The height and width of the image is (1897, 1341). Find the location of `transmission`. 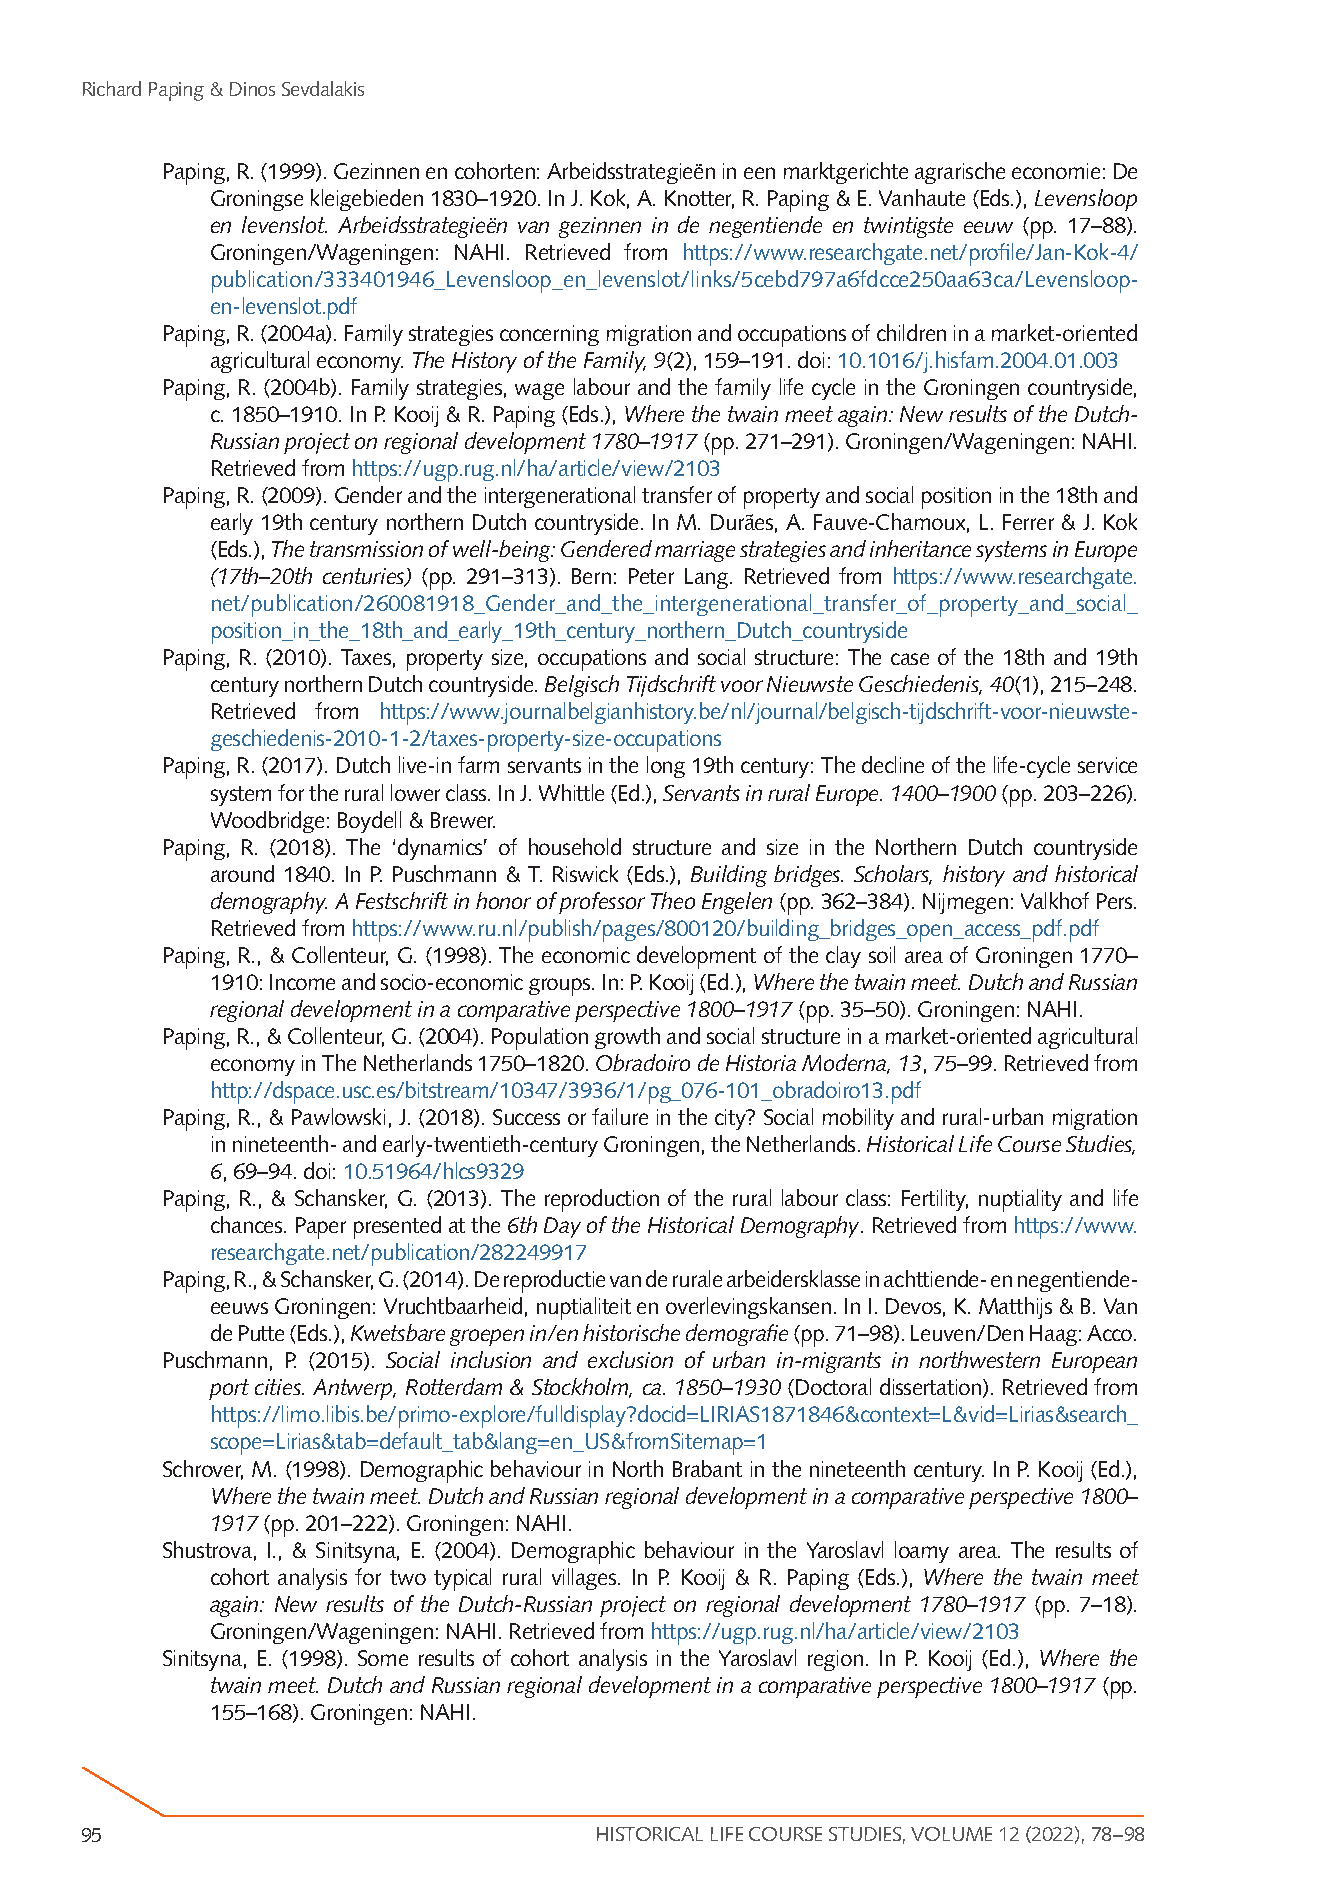

transmission is located at coordinates (366, 549).
